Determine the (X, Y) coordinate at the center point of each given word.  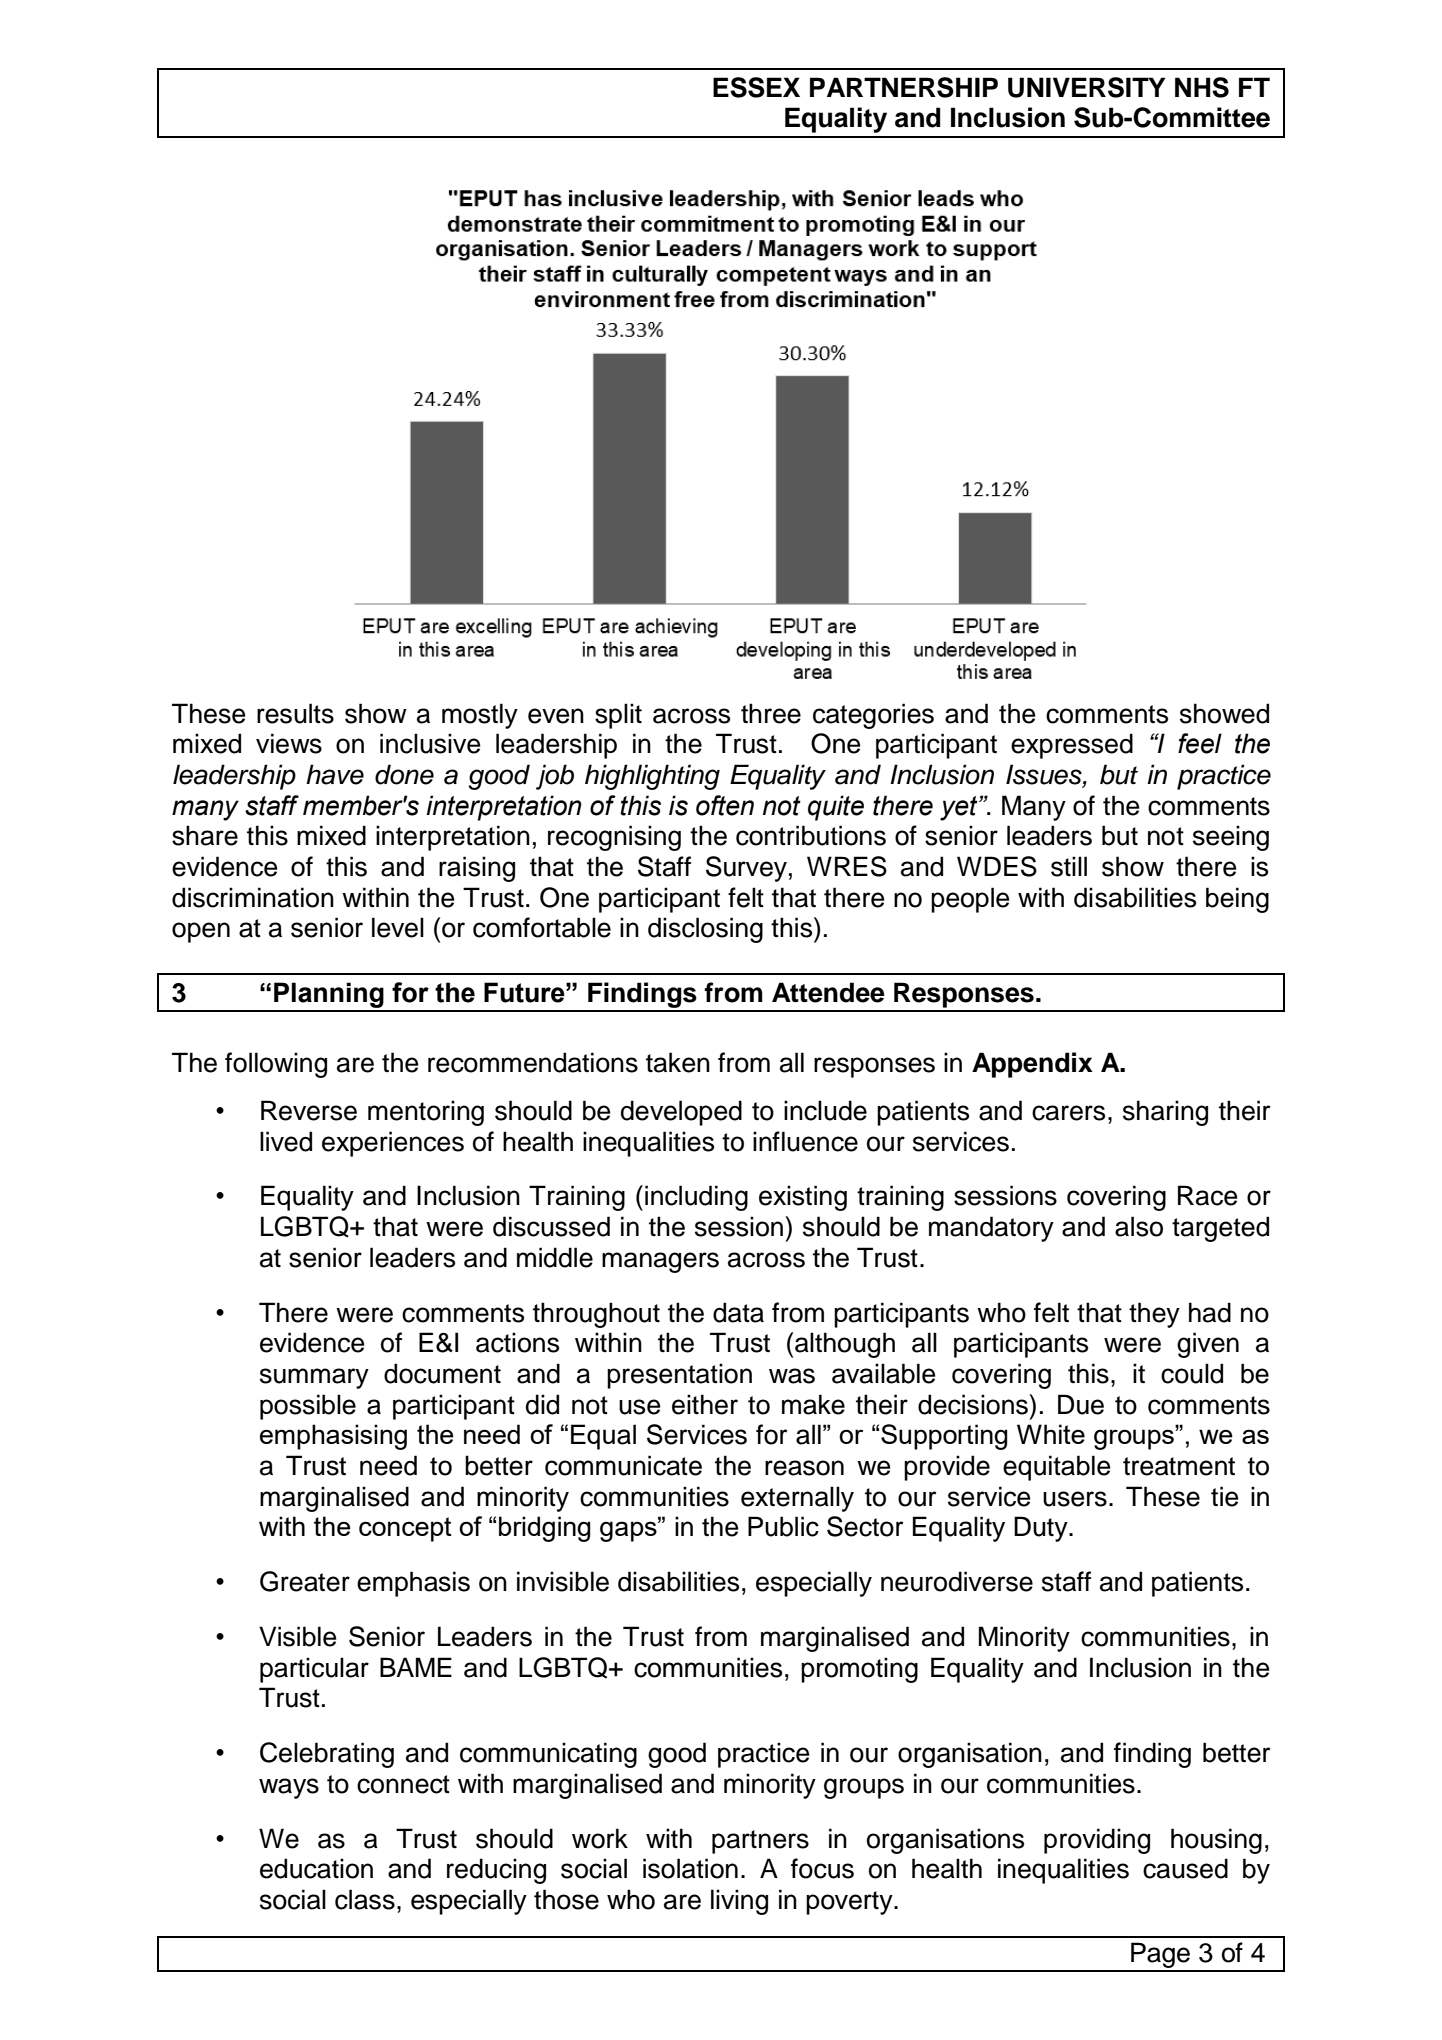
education (316, 1868)
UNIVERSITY (1087, 87)
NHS (1202, 87)
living (739, 1902)
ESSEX (756, 87)
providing (1097, 1841)
